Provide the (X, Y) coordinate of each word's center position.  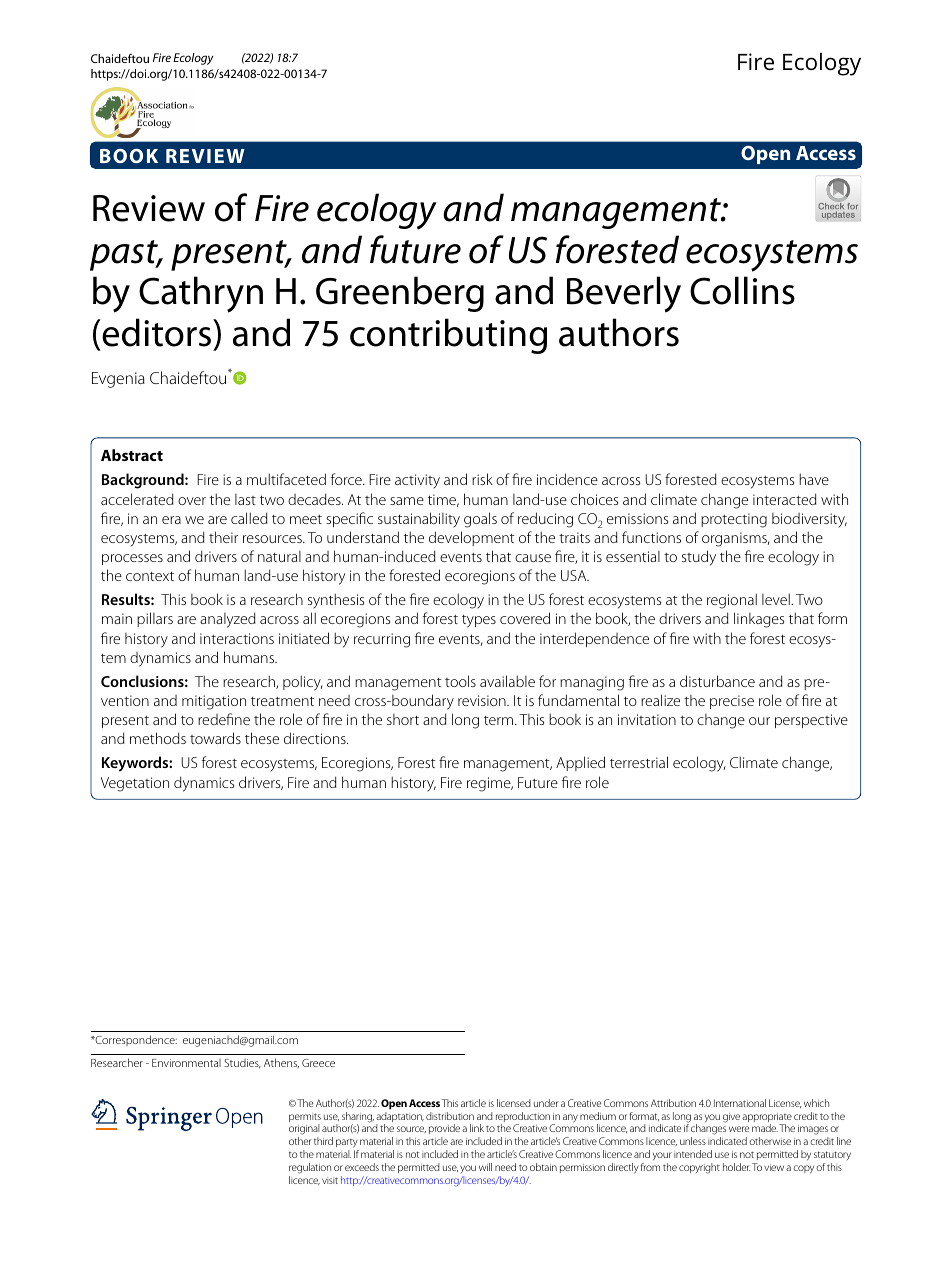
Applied (580, 763)
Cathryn (201, 294)
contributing (448, 336)
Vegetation (135, 784)
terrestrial (639, 762)
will (485, 1167)
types (479, 621)
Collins (742, 290)
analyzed (228, 620)
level (777, 599)
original (304, 1131)
